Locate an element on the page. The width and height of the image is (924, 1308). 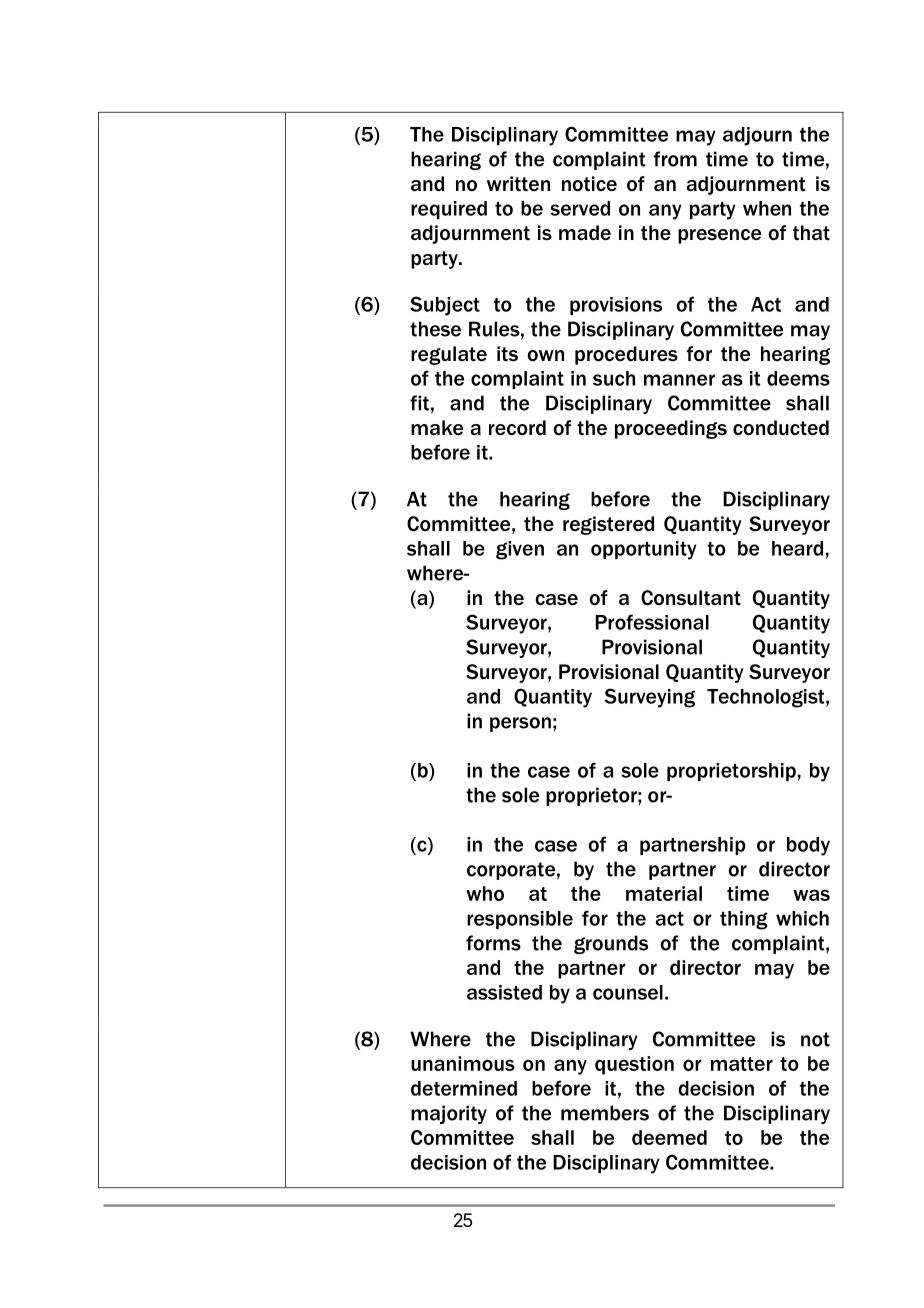
determined is located at coordinates (464, 1088).
